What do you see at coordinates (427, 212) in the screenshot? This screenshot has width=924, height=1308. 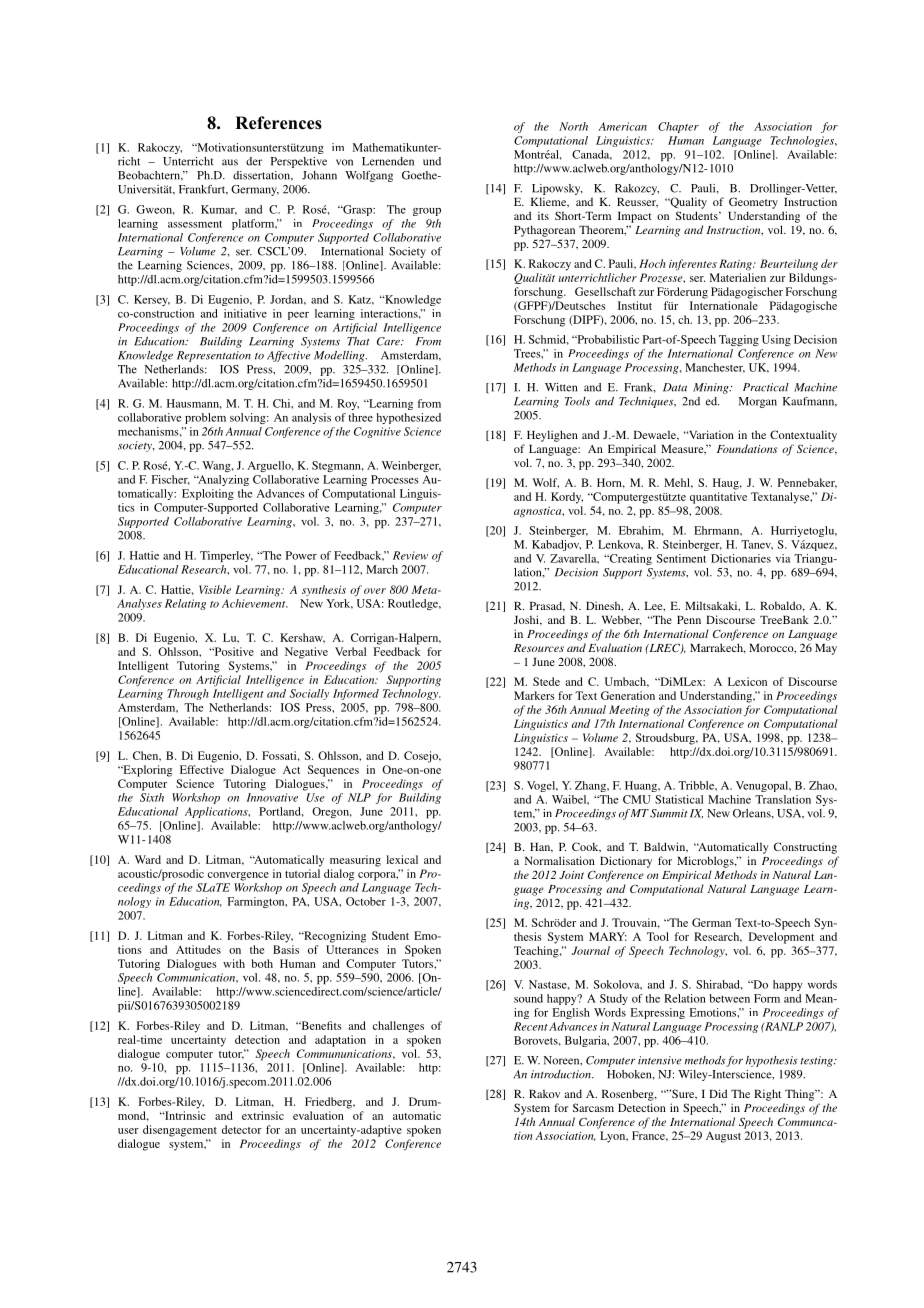 I see `group` at bounding box center [427, 212].
